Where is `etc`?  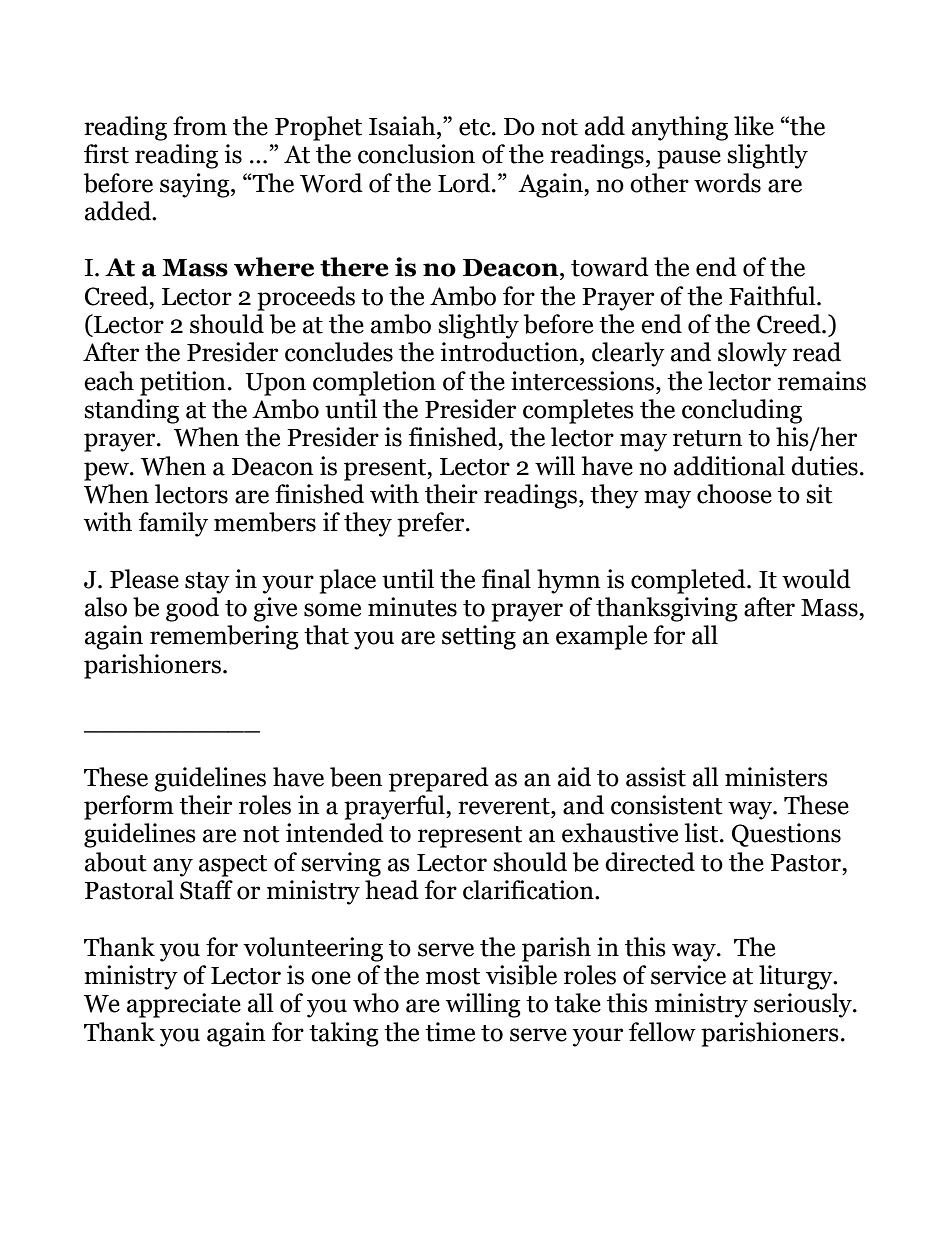
etc is located at coordinates (476, 127).
